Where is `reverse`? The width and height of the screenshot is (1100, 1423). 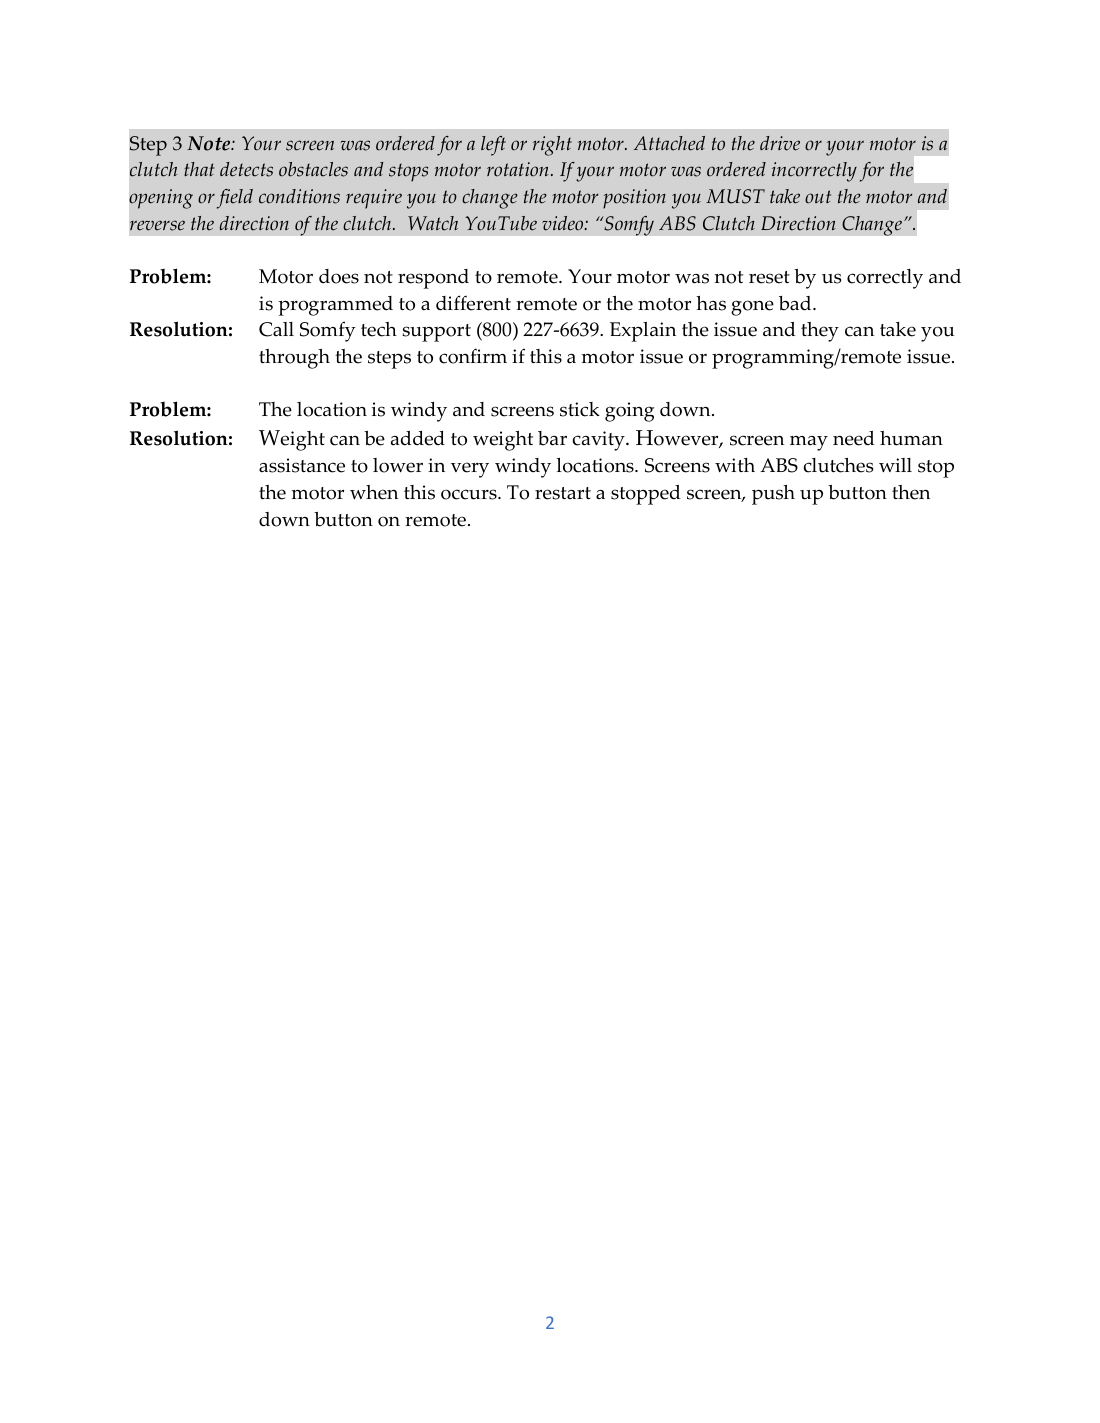 reverse is located at coordinates (157, 225).
